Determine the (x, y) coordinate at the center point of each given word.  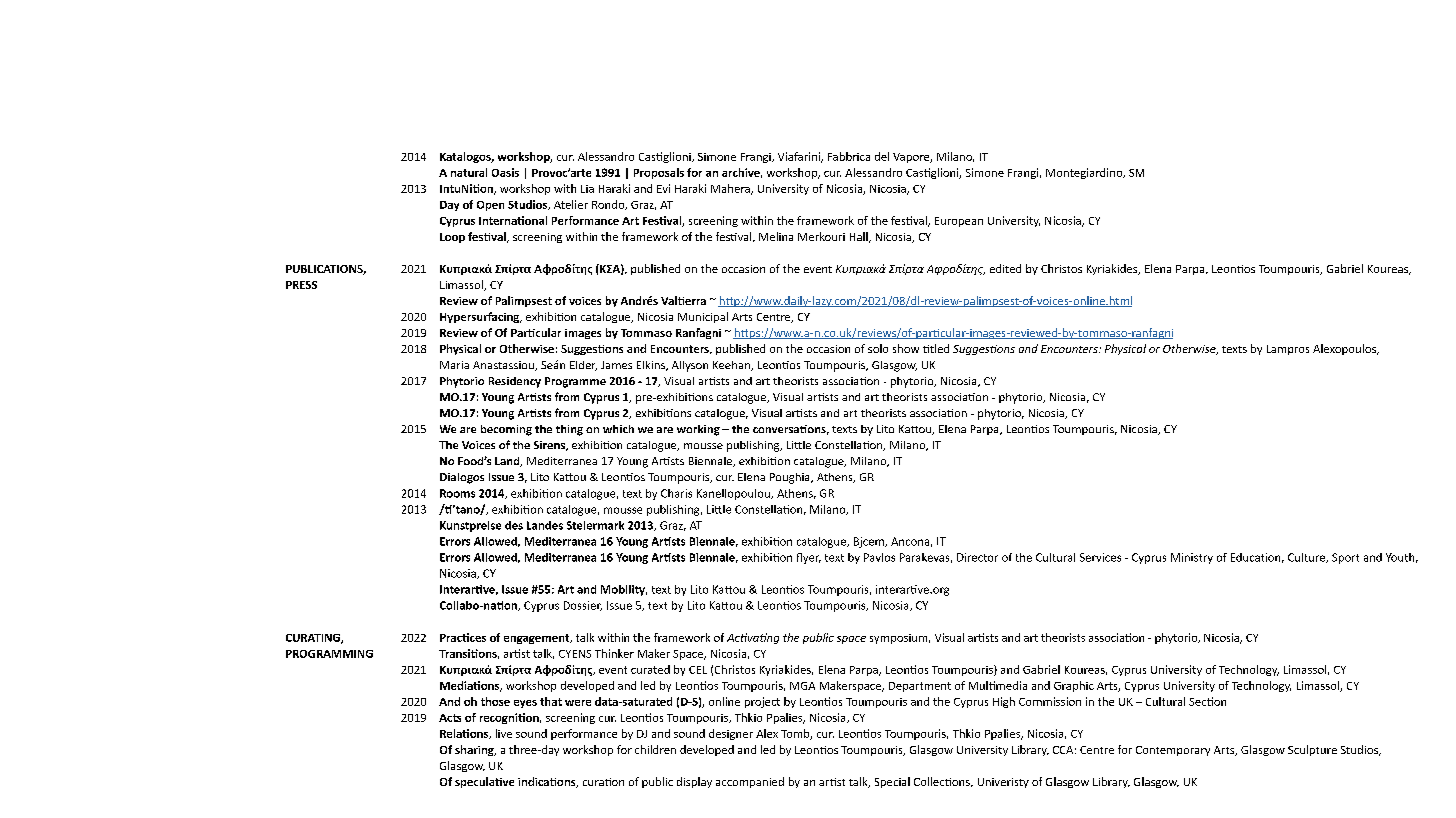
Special (892, 782)
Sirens (551, 446)
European (959, 222)
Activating (753, 638)
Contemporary (1173, 751)
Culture (1308, 558)
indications (548, 782)
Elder (583, 366)
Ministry (1192, 558)
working (698, 430)
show (906, 348)
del (882, 156)
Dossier (583, 606)
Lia (587, 189)
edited (1005, 268)
